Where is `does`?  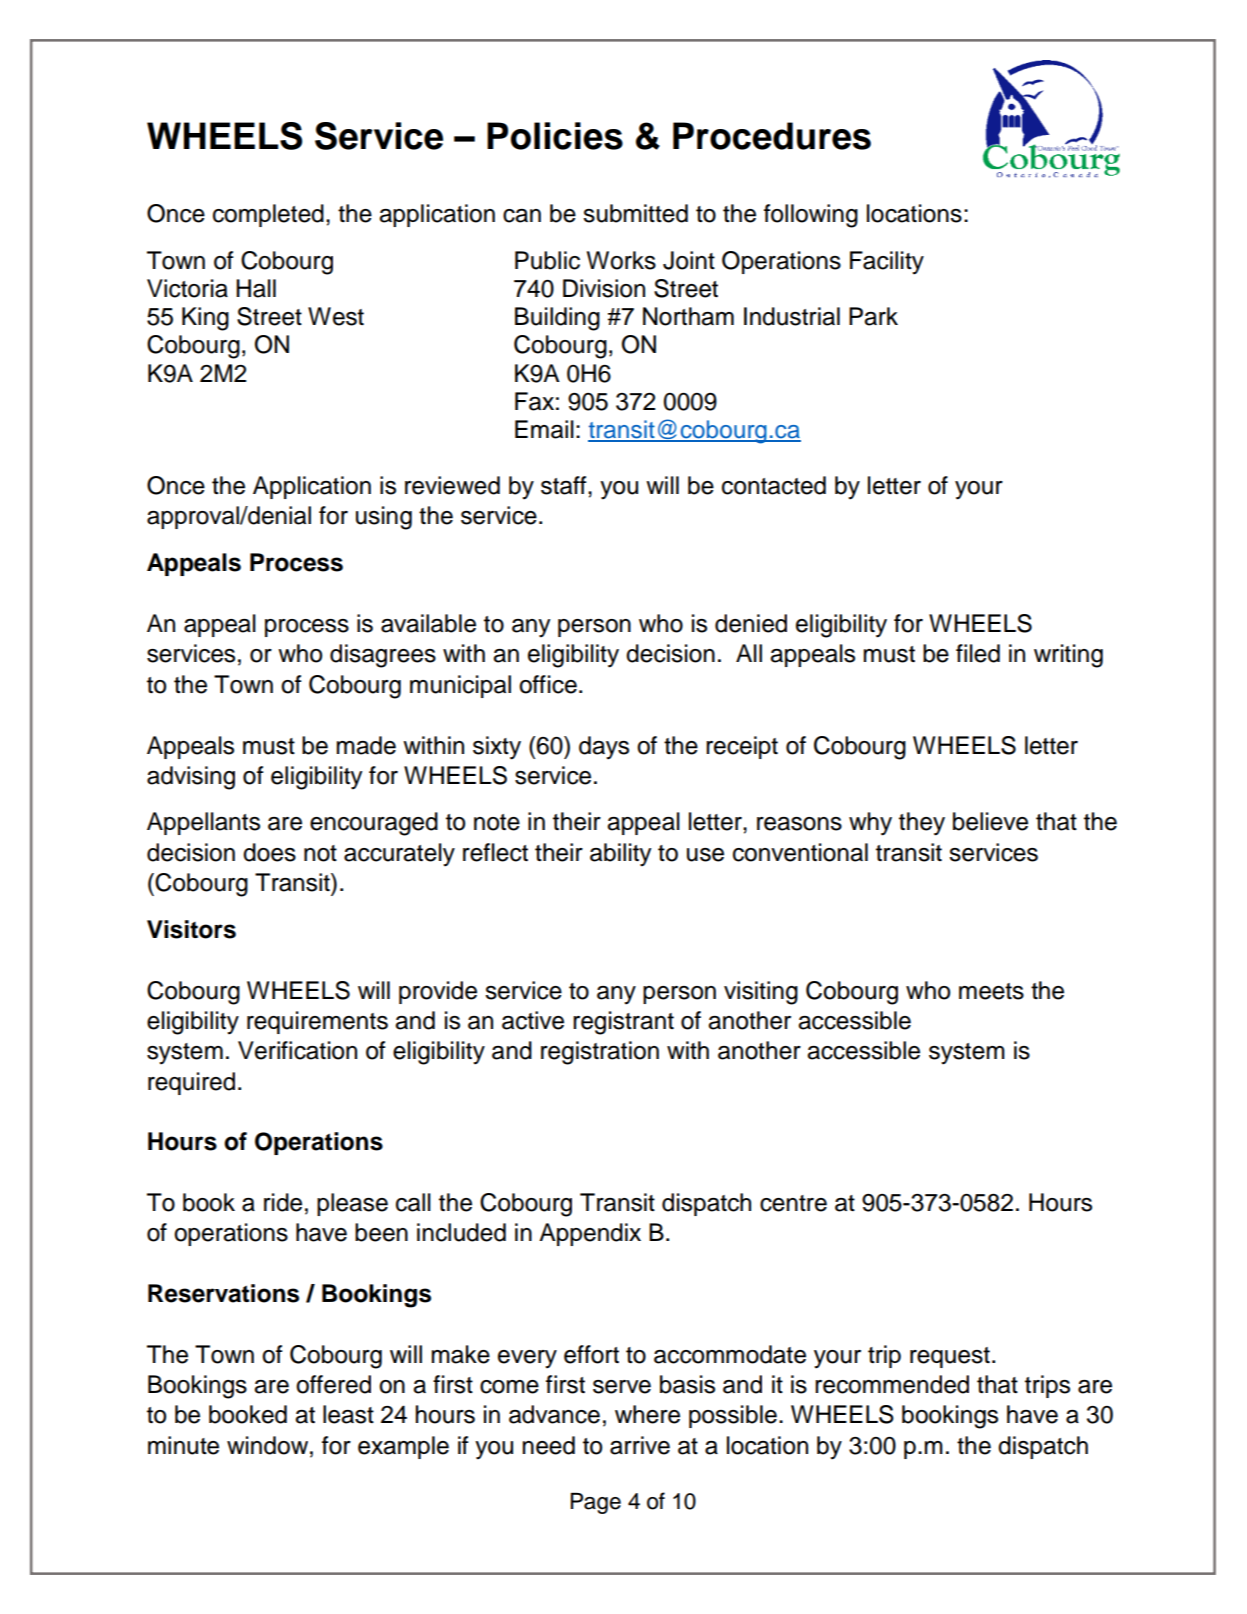
does is located at coordinates (269, 852).
